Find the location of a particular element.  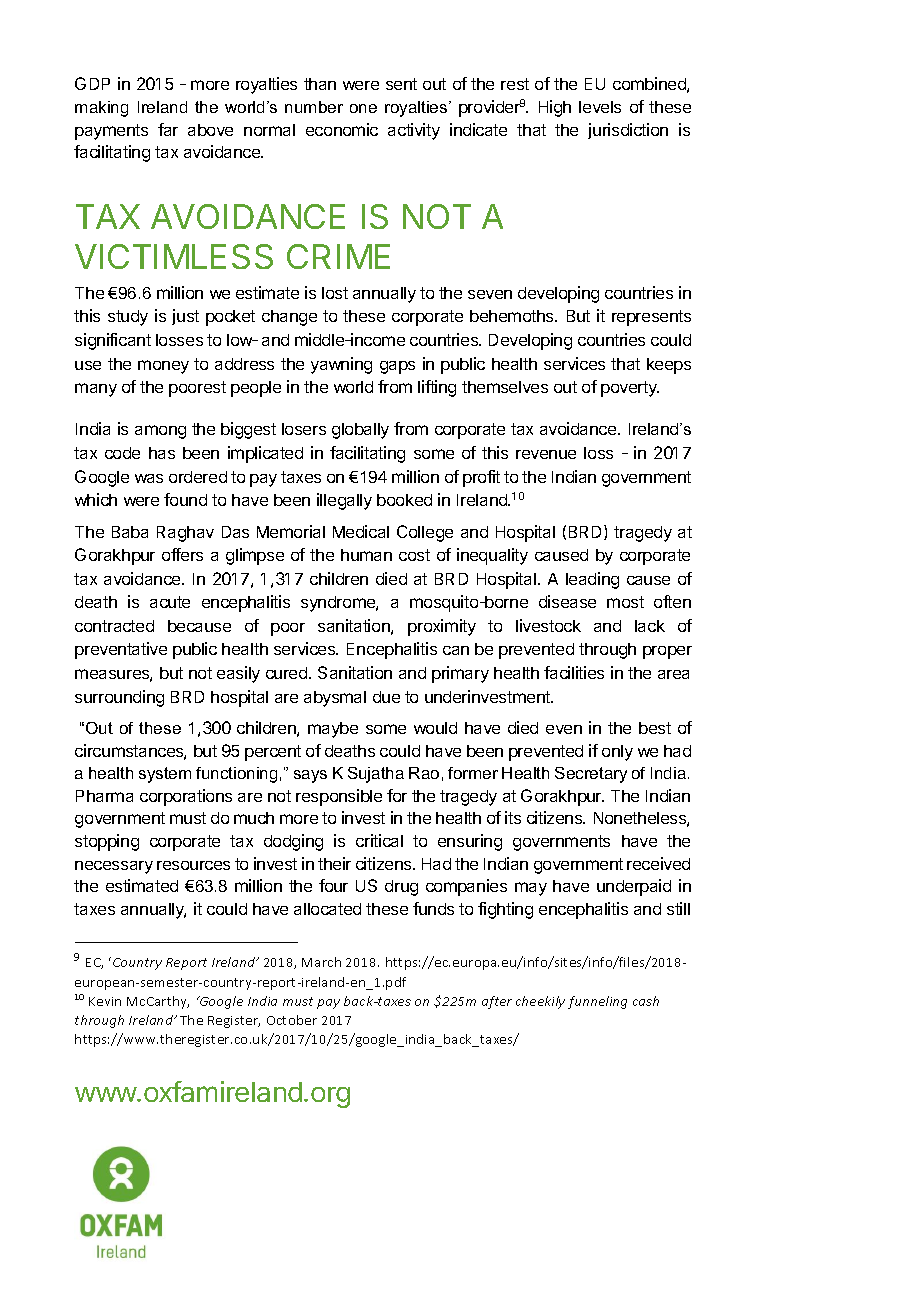

activity is located at coordinates (414, 131).
